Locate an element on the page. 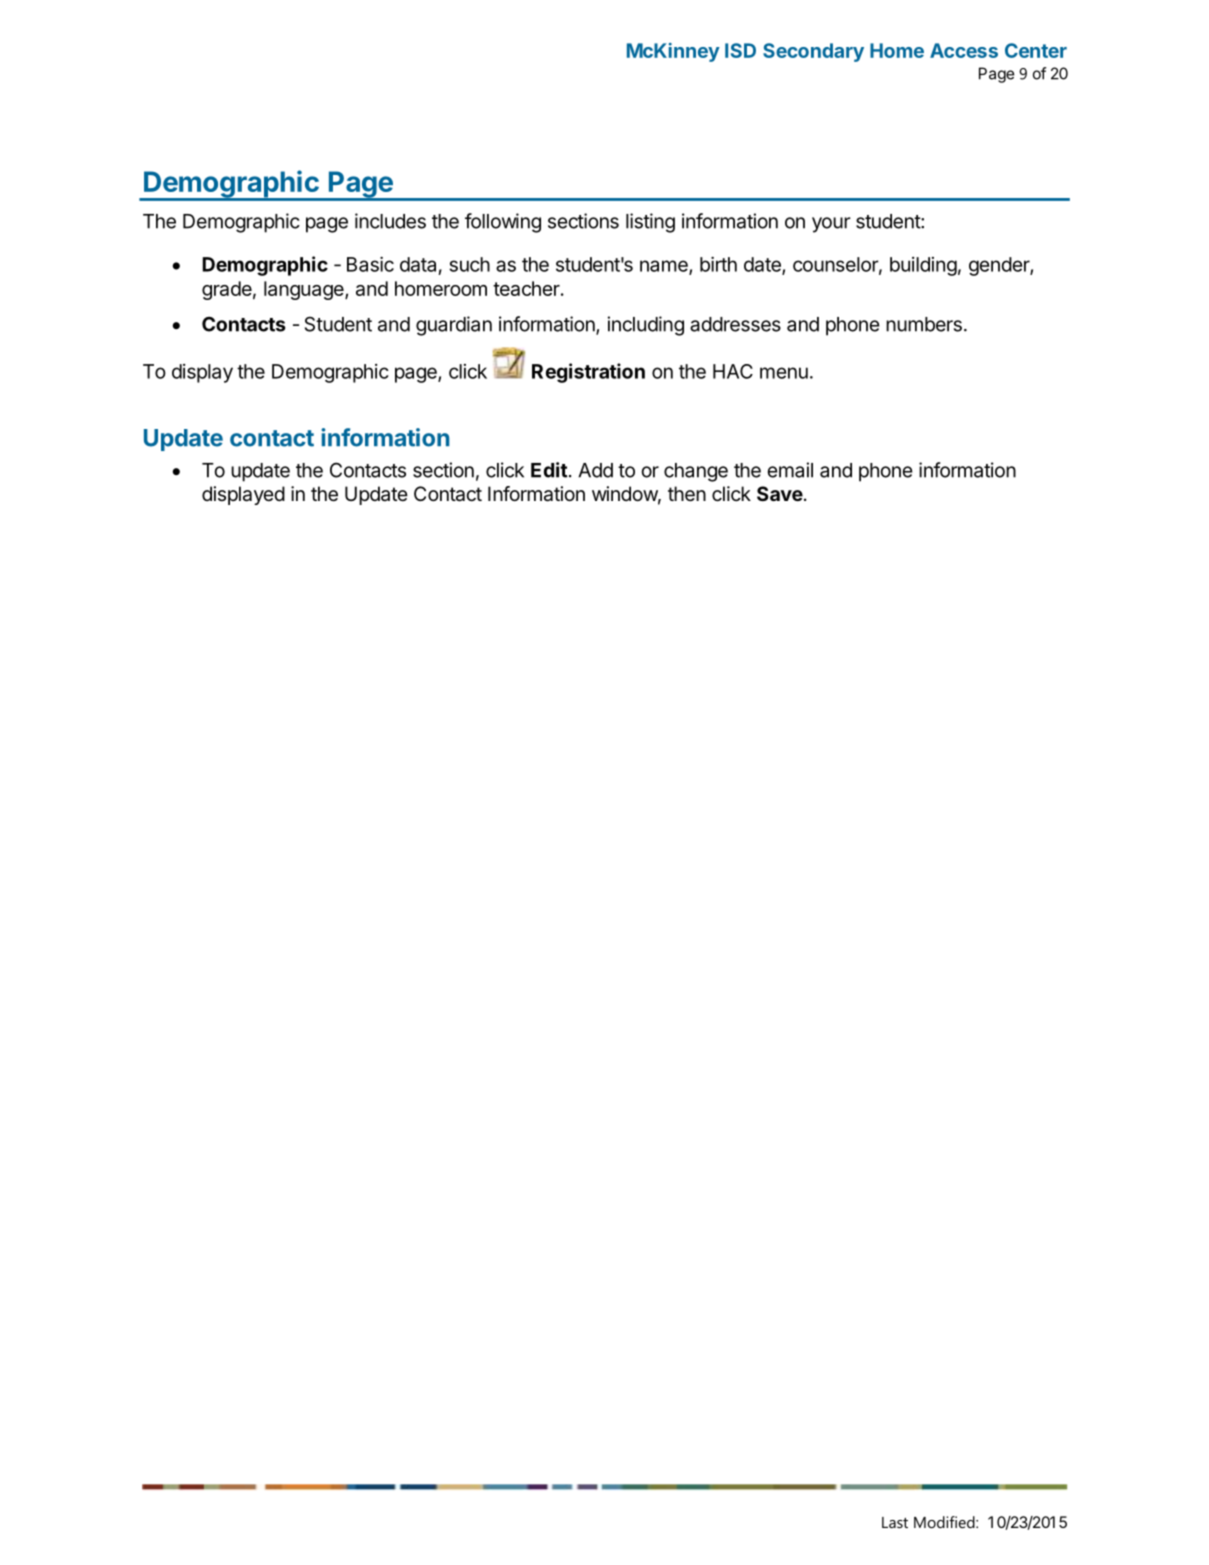  includes is located at coordinates (390, 221).
